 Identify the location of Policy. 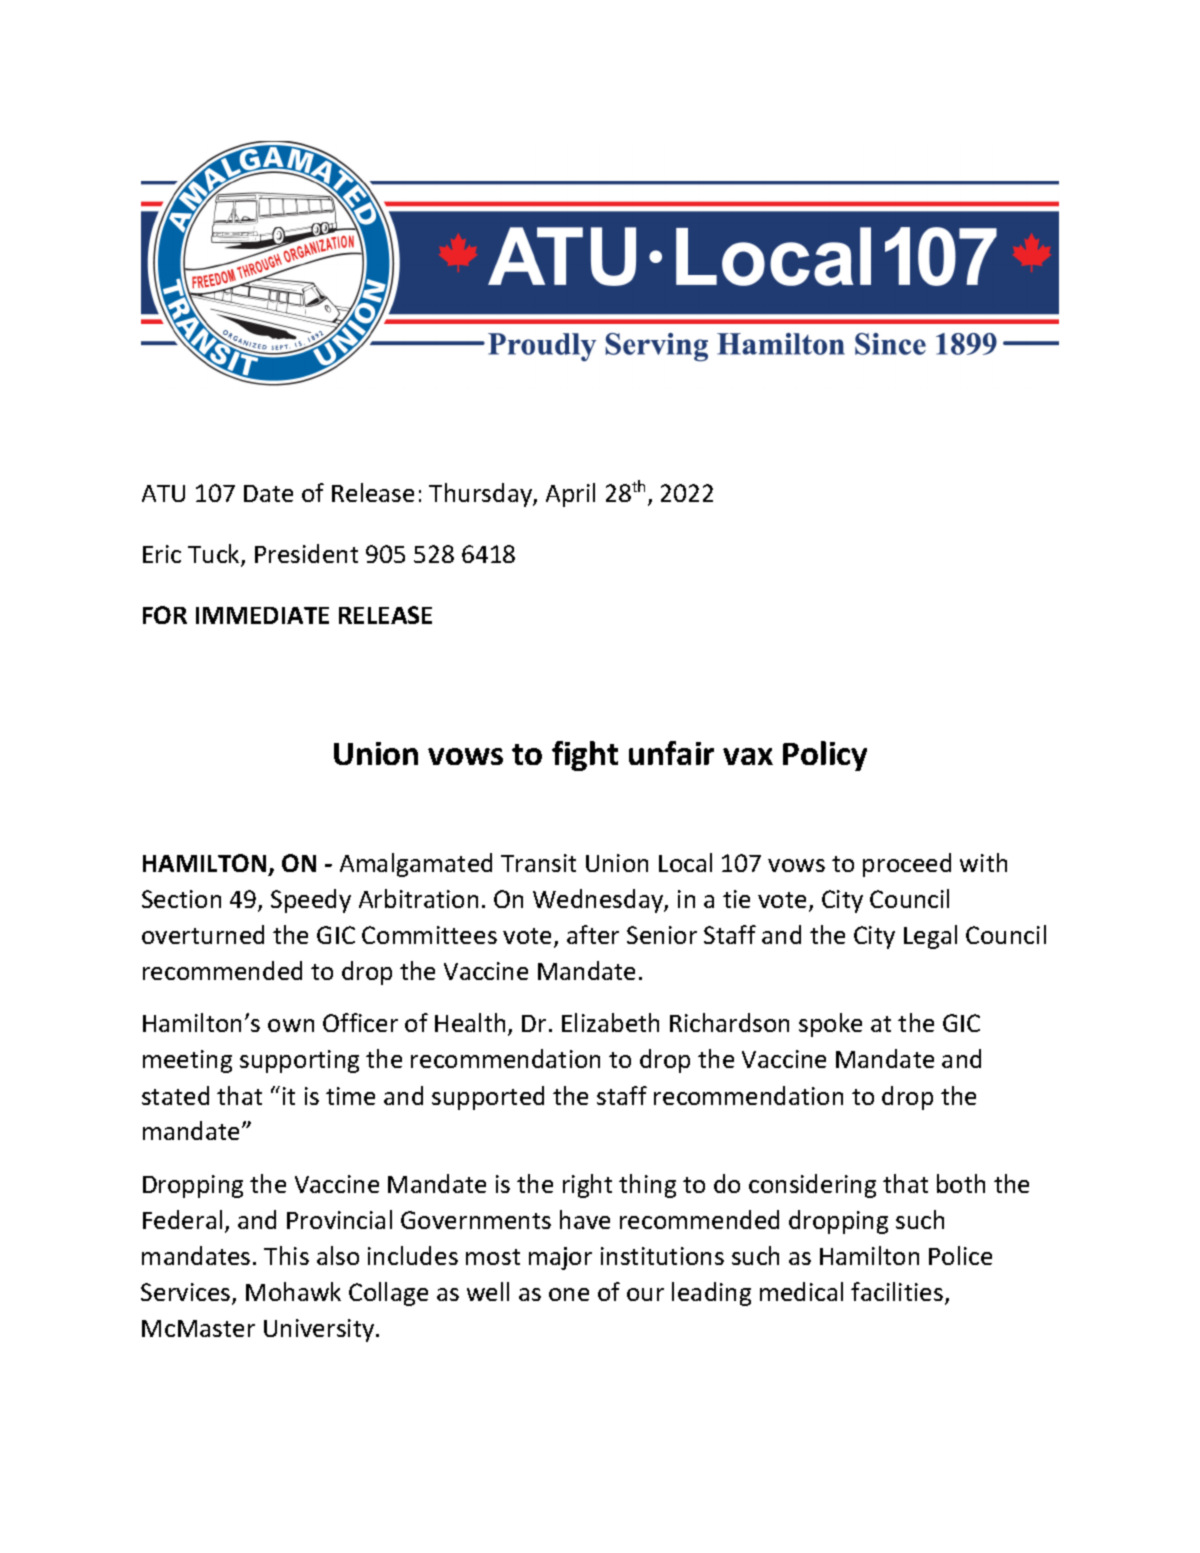
(825, 756).
